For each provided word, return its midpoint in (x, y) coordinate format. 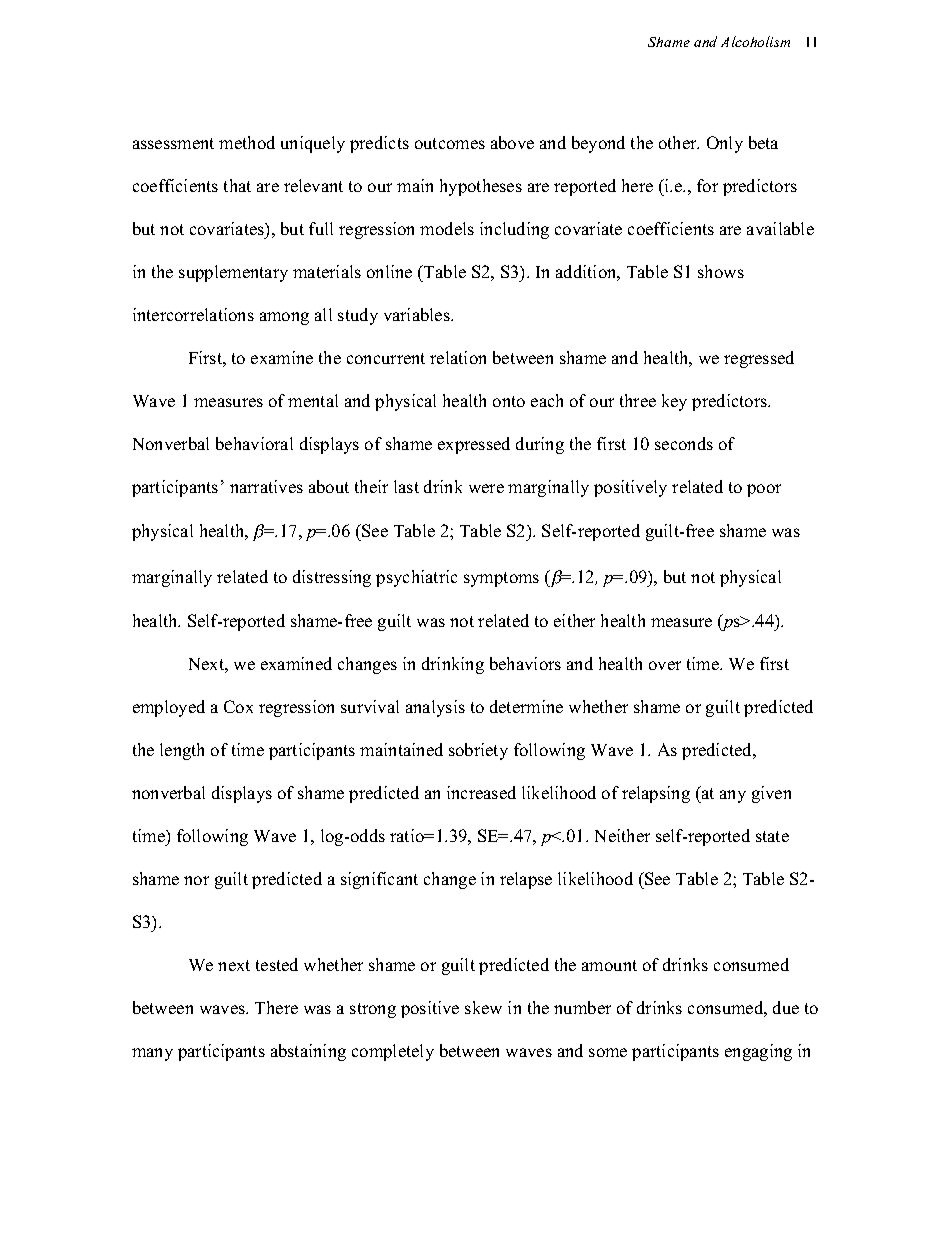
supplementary (233, 273)
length (182, 751)
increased (481, 792)
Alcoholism (755, 41)
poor (764, 490)
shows (721, 271)
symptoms (501, 579)
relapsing (656, 794)
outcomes (450, 143)
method (247, 142)
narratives (266, 486)
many (152, 1054)
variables (418, 314)
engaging (758, 1052)
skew (483, 1007)
